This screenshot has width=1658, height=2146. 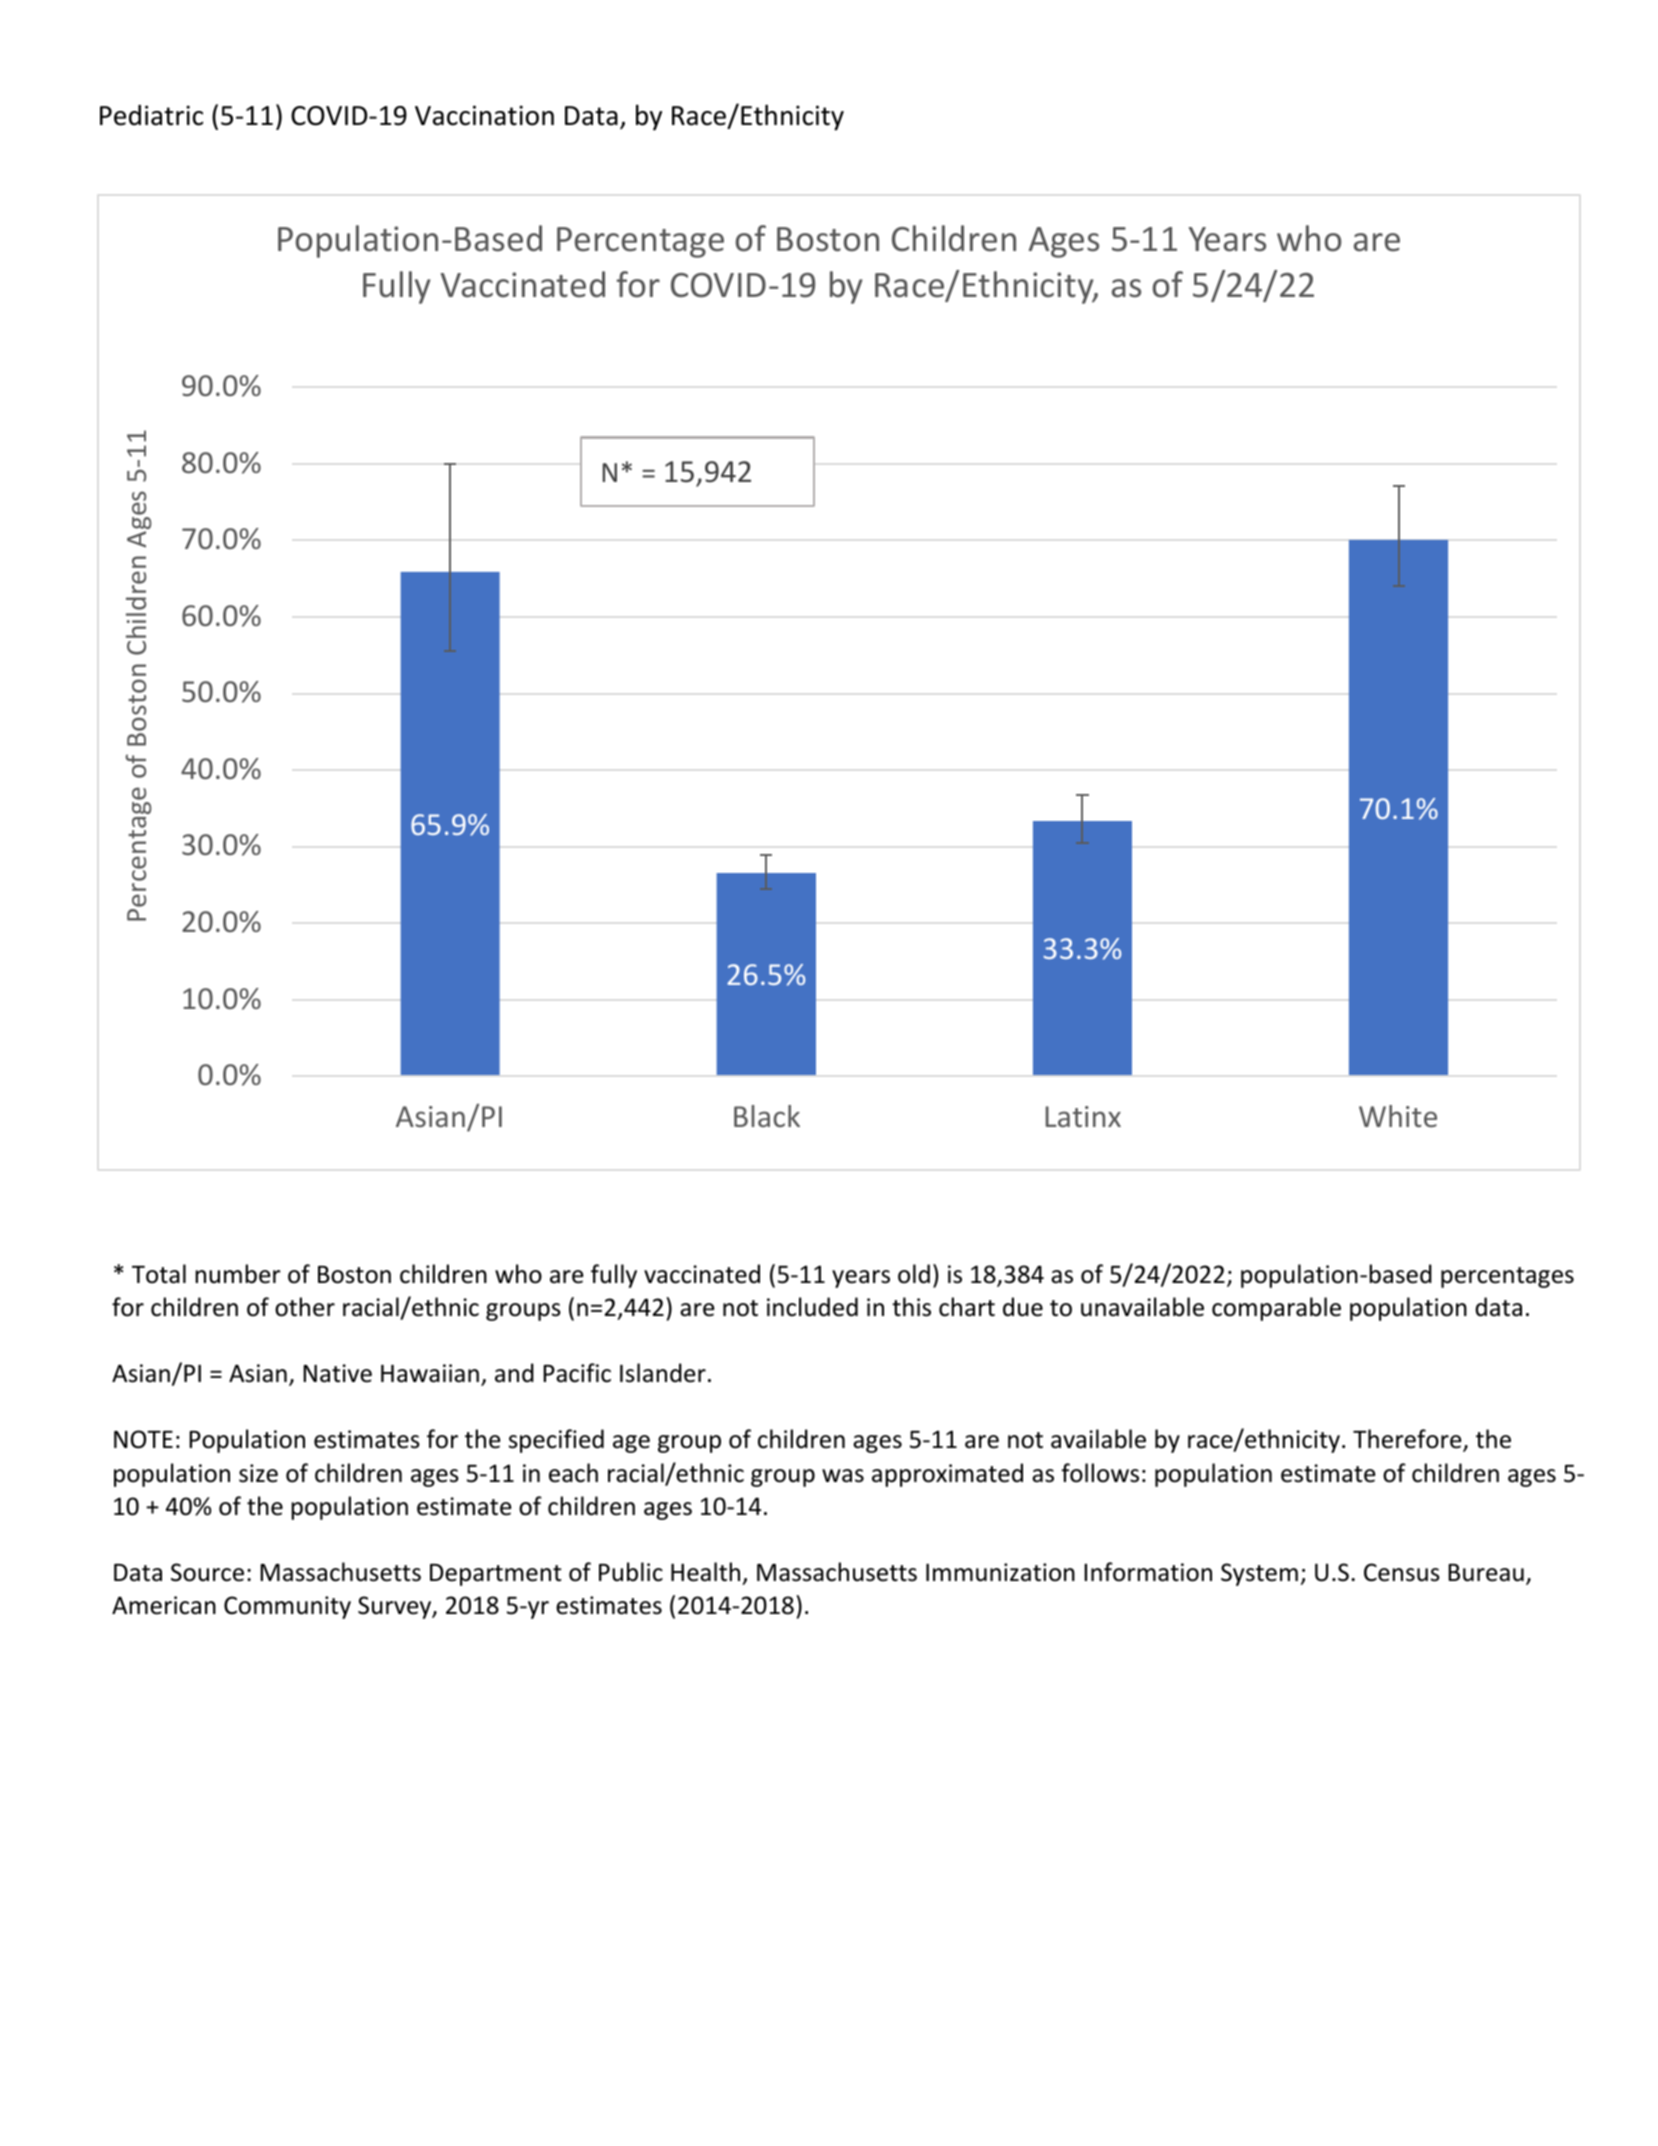 I want to click on Black, so click(x=767, y=1116).
